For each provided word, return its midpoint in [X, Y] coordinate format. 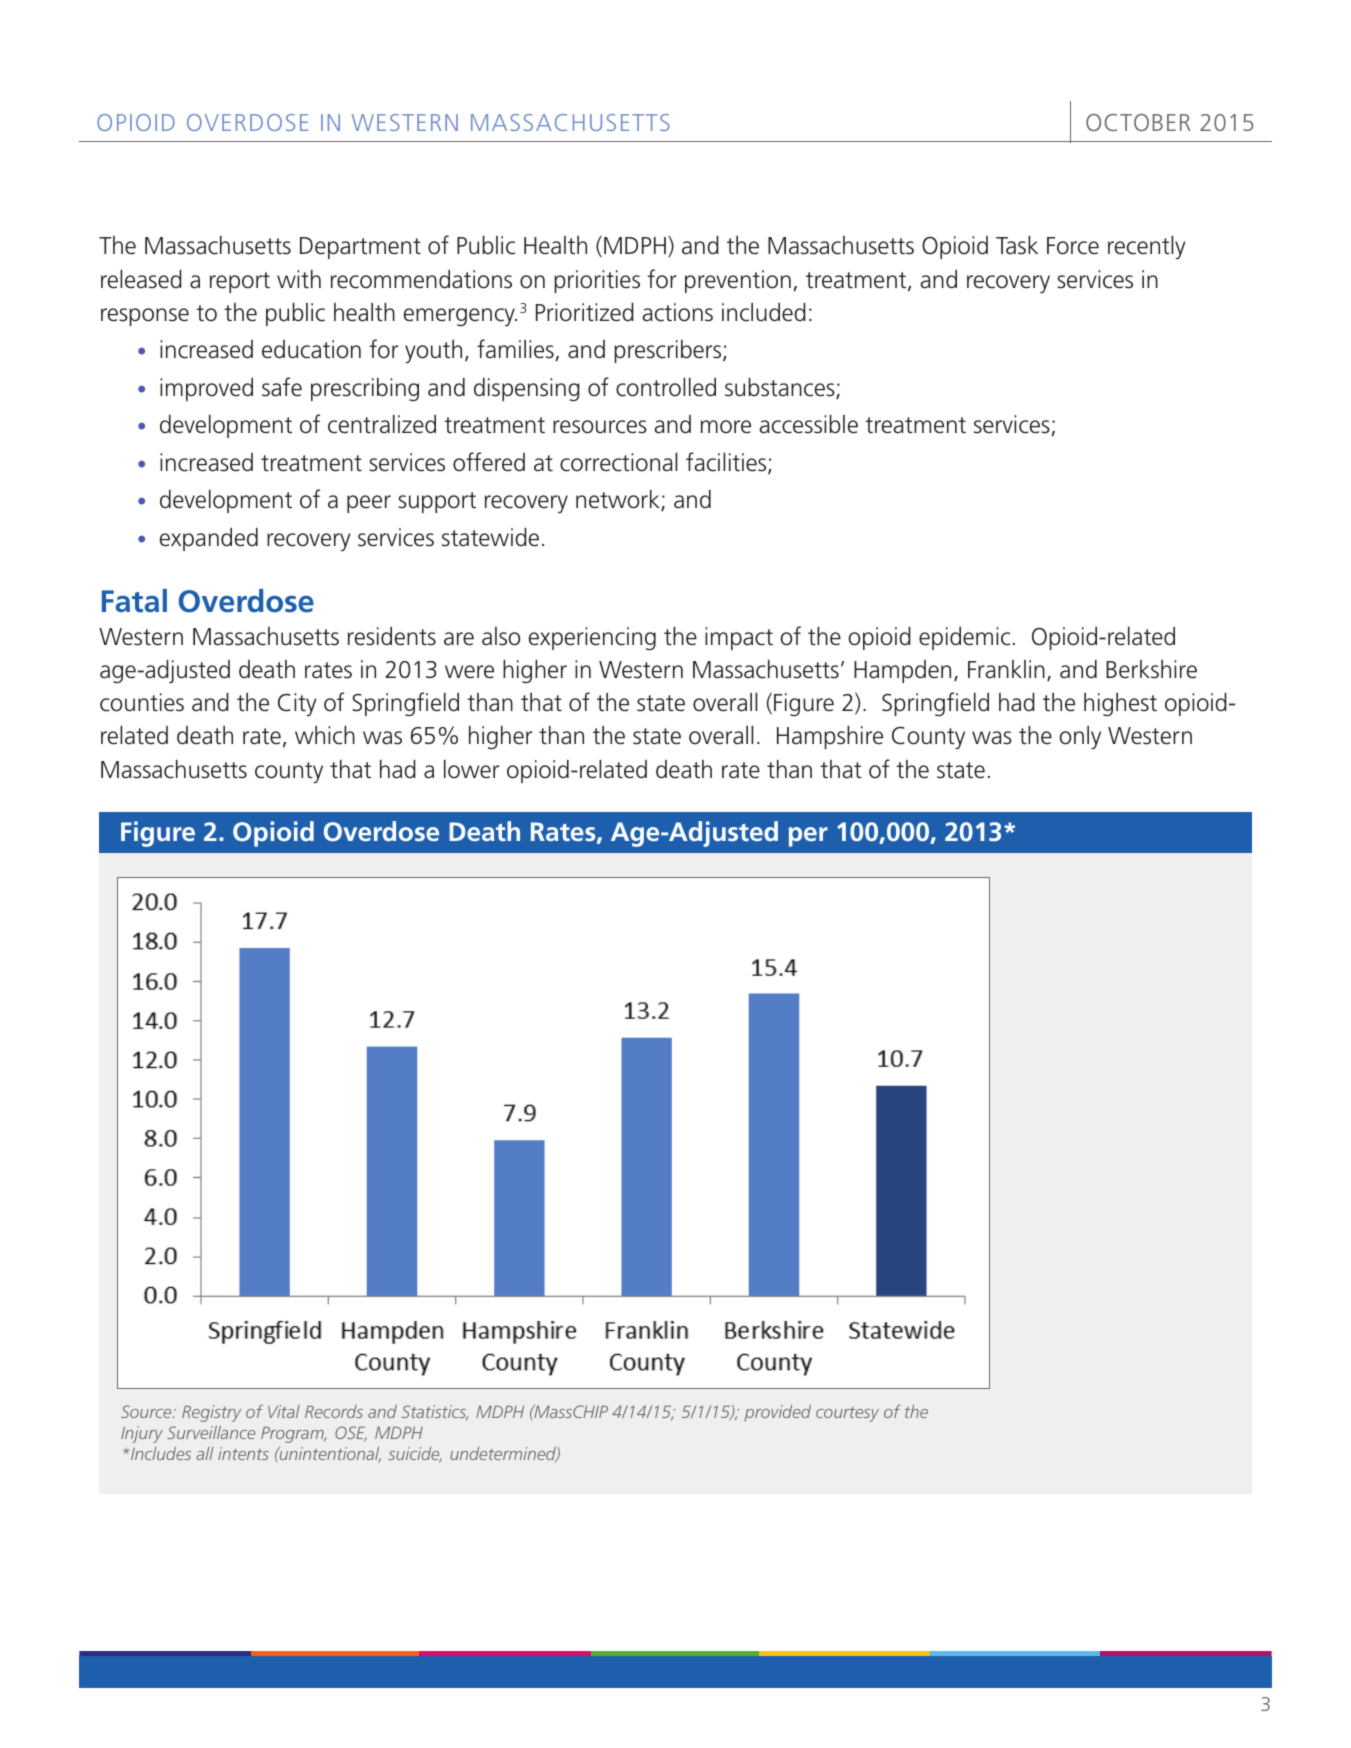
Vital [284, 1411]
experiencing [592, 638]
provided [777, 1413]
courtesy [847, 1414]
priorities [597, 281]
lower [471, 769]
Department [360, 248]
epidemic [964, 638]
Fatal [134, 601]
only [1080, 737]
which [325, 735]
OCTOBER [1138, 122]
